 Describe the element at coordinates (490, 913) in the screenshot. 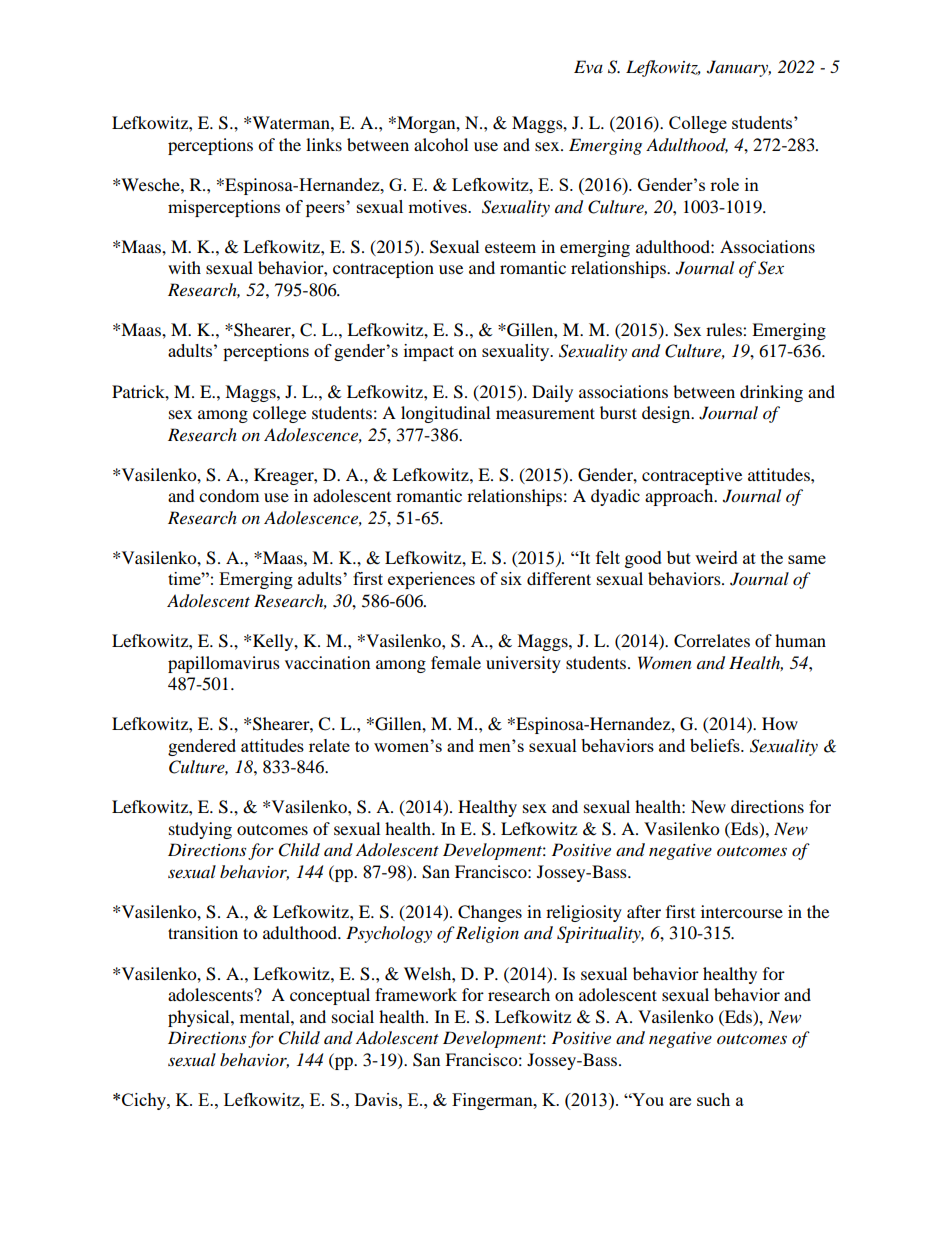

I see `Changes` at that location.
